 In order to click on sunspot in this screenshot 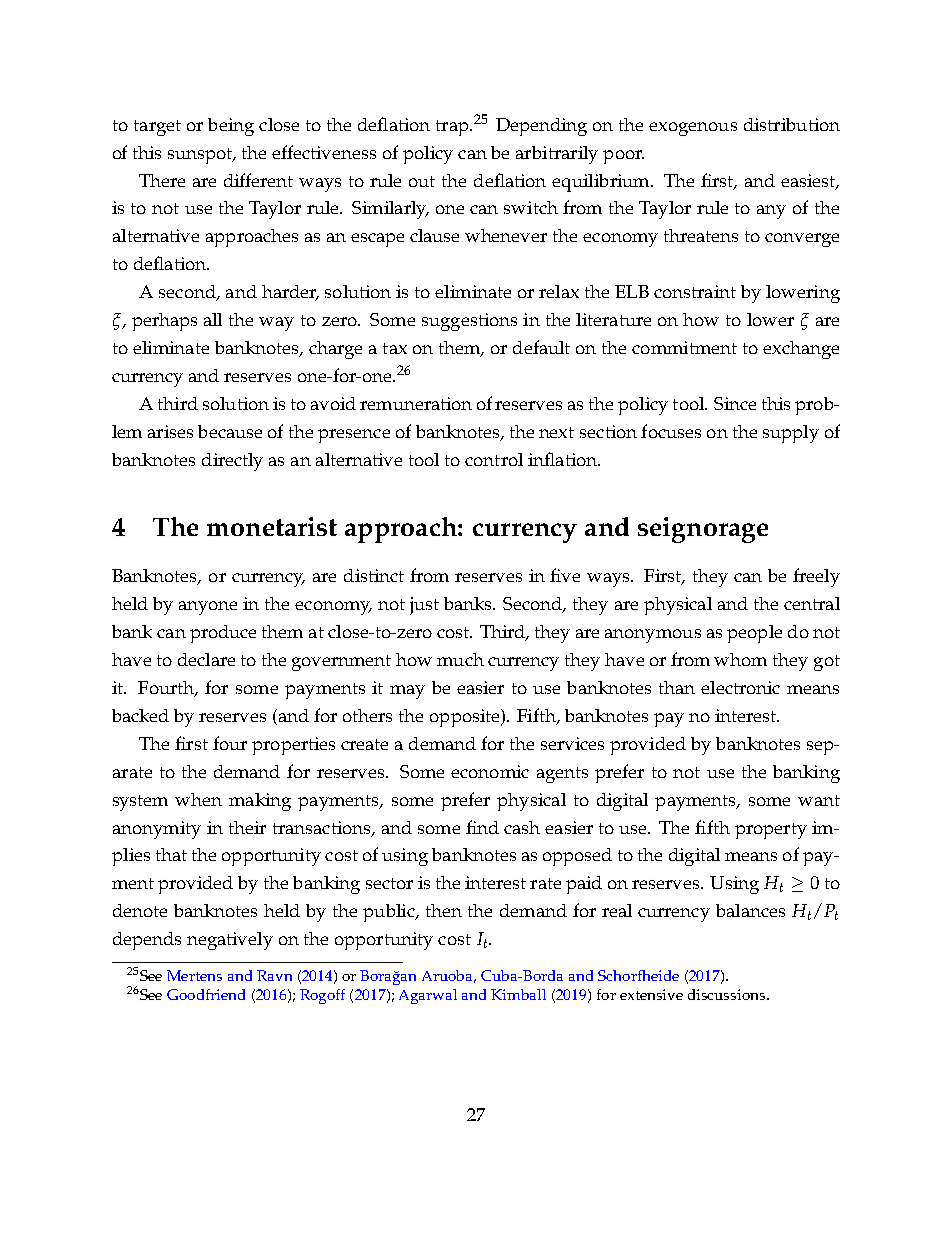, I will do `click(201, 156)`.
